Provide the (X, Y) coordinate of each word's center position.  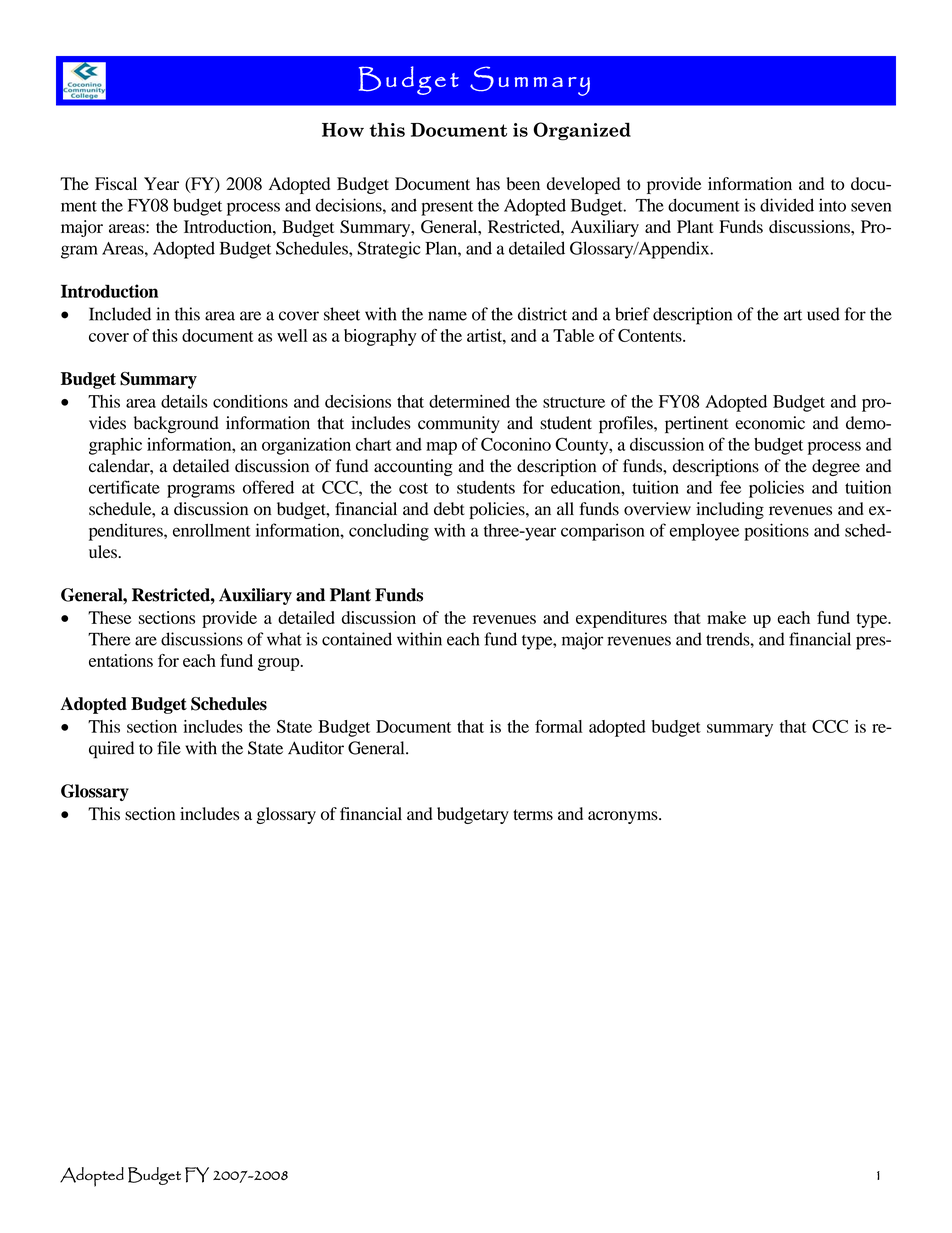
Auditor (316, 748)
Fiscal (116, 183)
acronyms (624, 817)
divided (787, 205)
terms (533, 815)
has (488, 183)
